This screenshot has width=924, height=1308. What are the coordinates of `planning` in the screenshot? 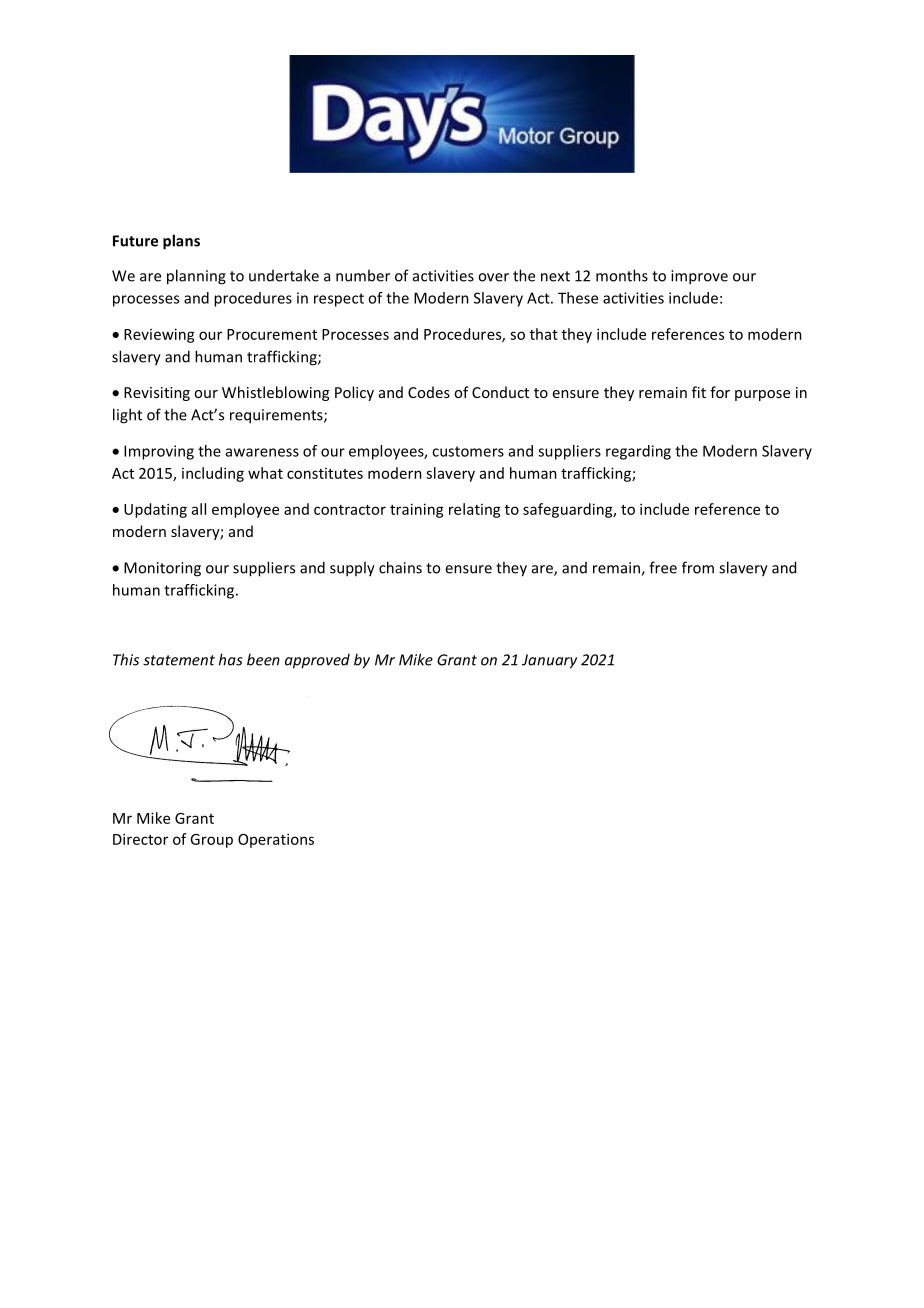 It's located at (196, 277).
